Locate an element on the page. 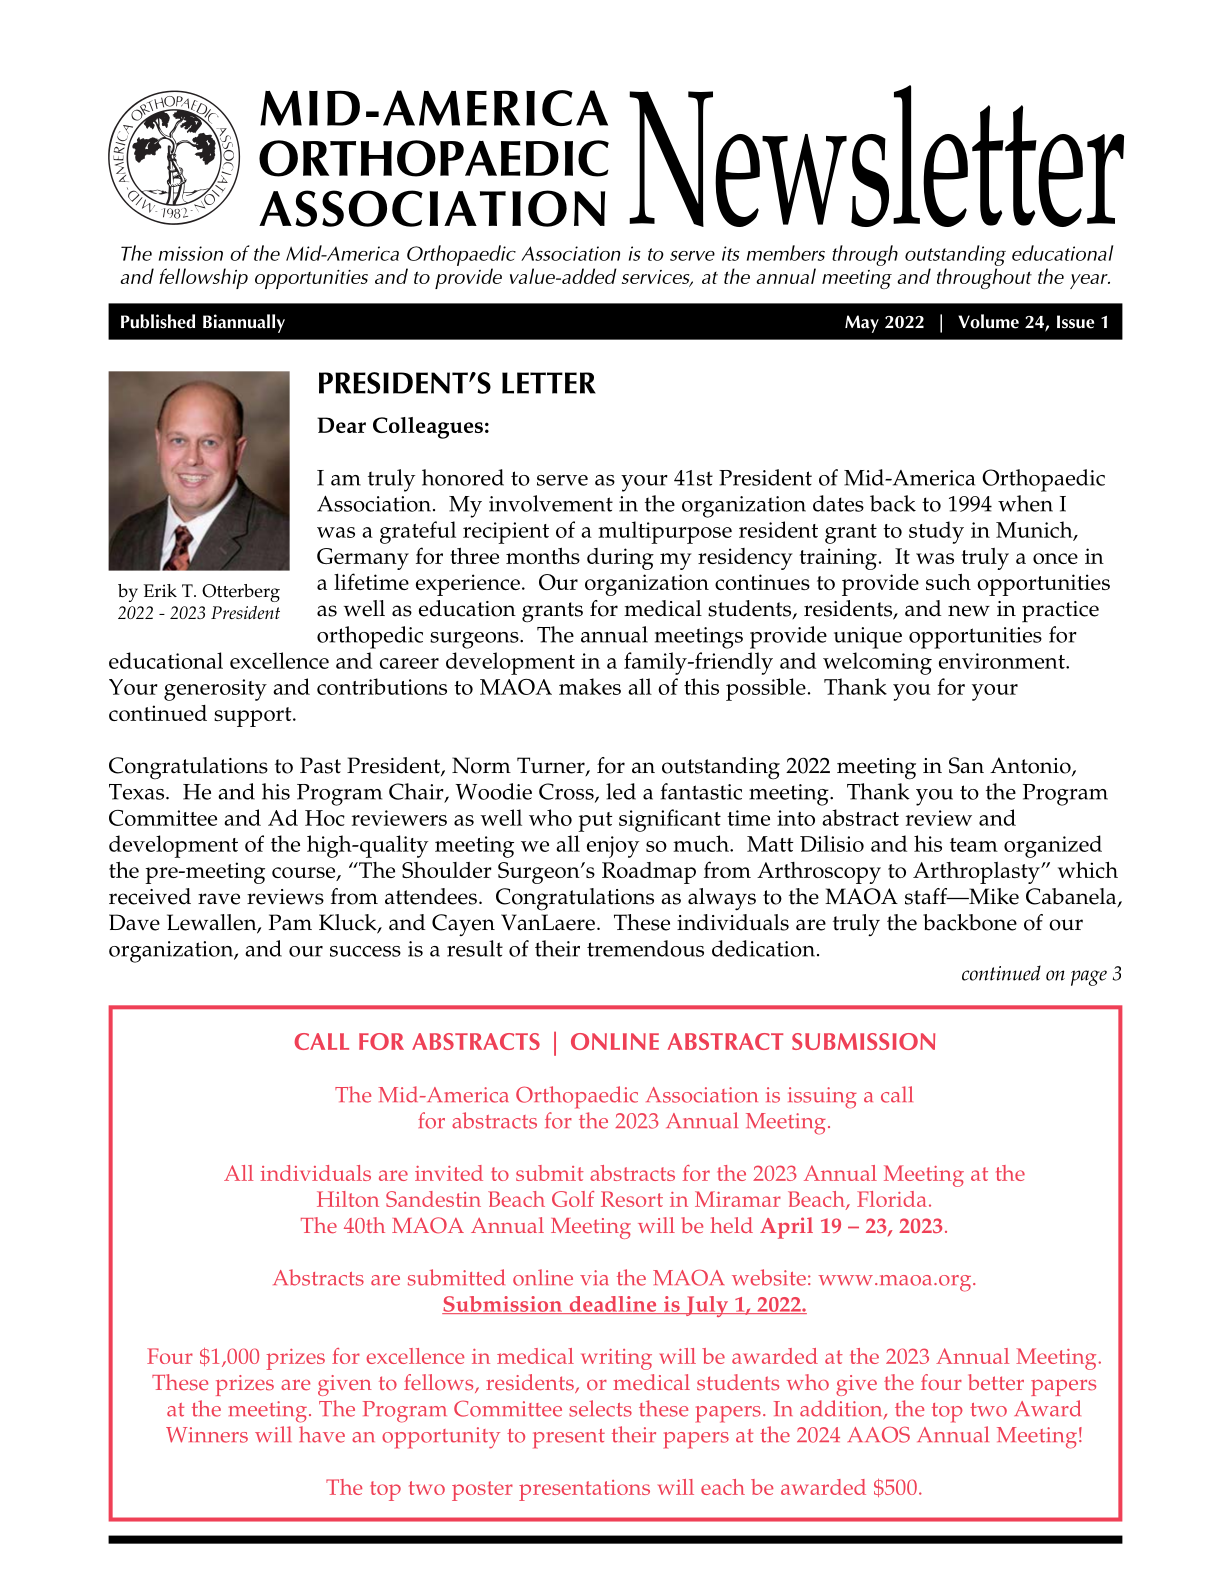  Volume is located at coordinates (988, 321).
